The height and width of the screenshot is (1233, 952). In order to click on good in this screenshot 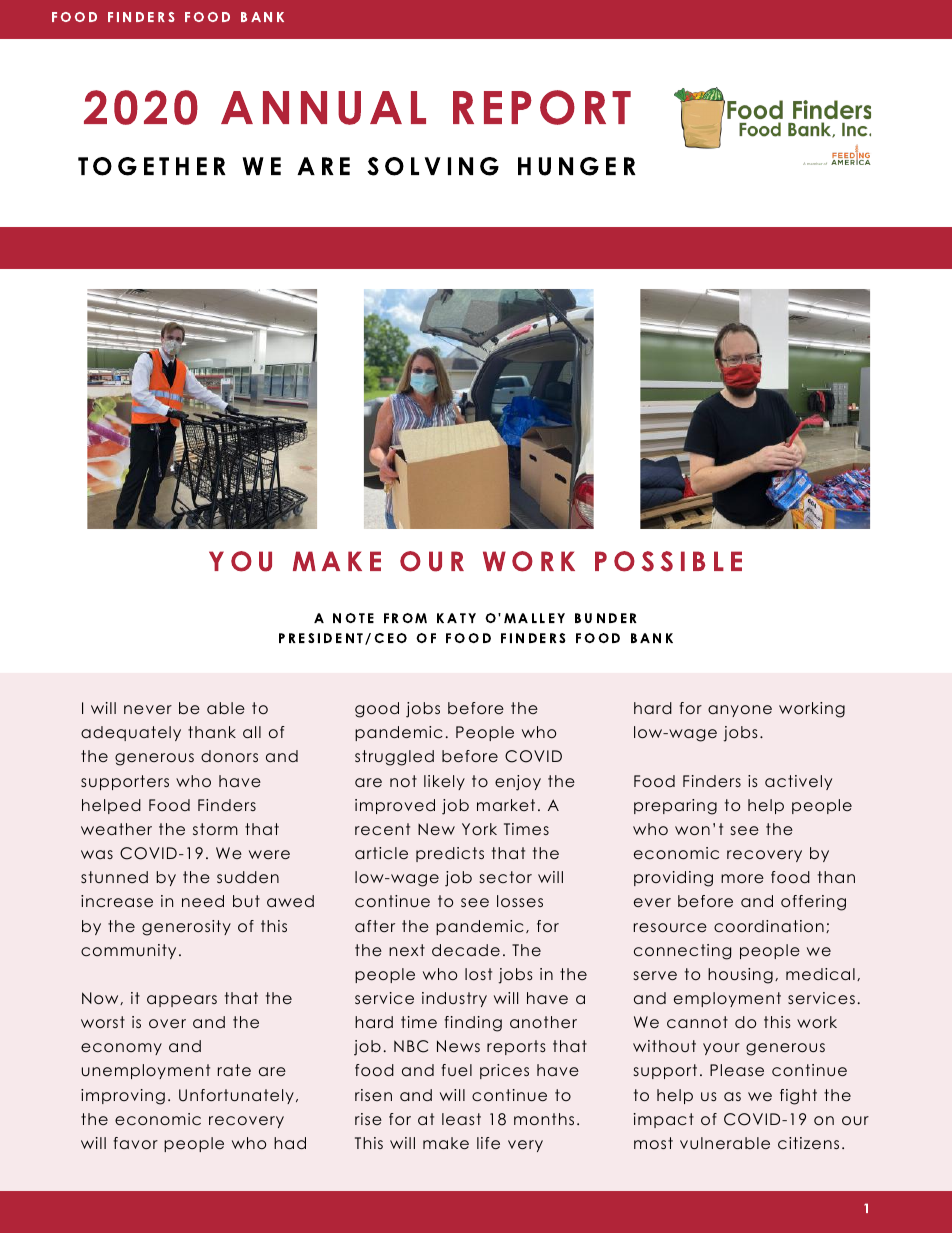, I will do `click(377, 710)`.
